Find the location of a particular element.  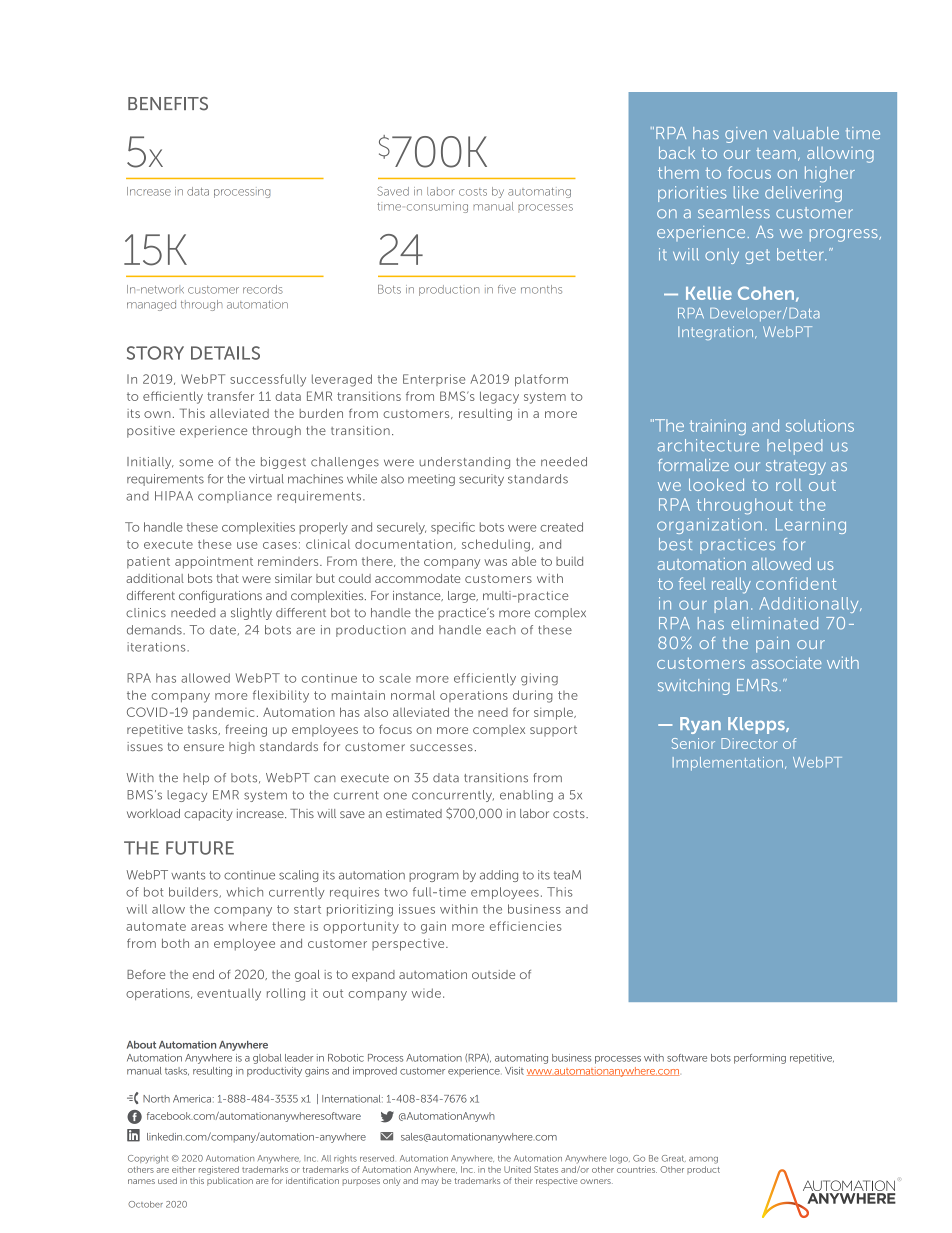

security is located at coordinates (481, 480).
